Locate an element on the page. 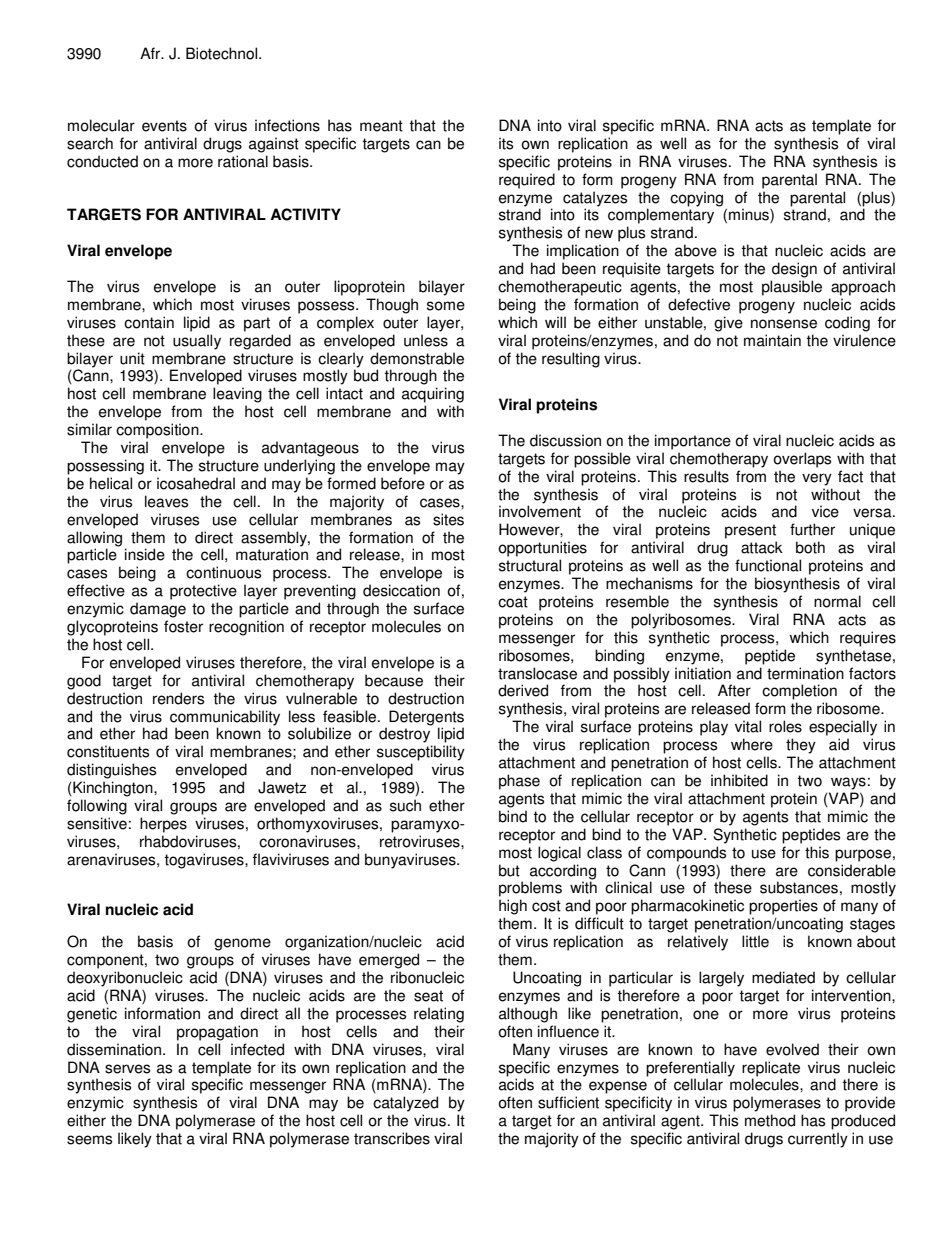 Image resolution: width=952 pixels, height=1233 pixels. catalyzed is located at coordinates (405, 1104).
